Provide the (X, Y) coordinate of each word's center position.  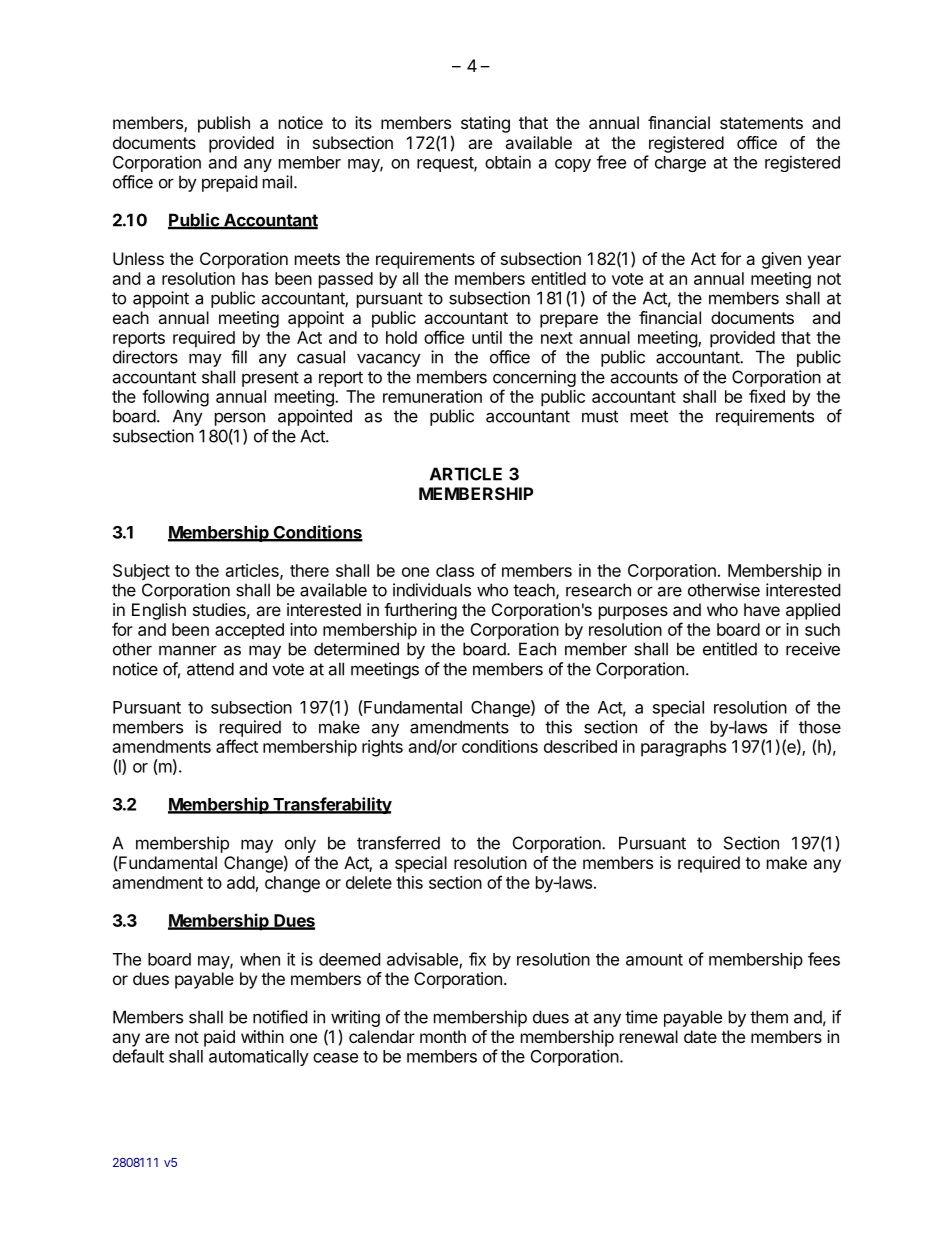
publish (224, 124)
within (262, 1036)
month (443, 1036)
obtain (508, 162)
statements (761, 123)
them (769, 1017)
